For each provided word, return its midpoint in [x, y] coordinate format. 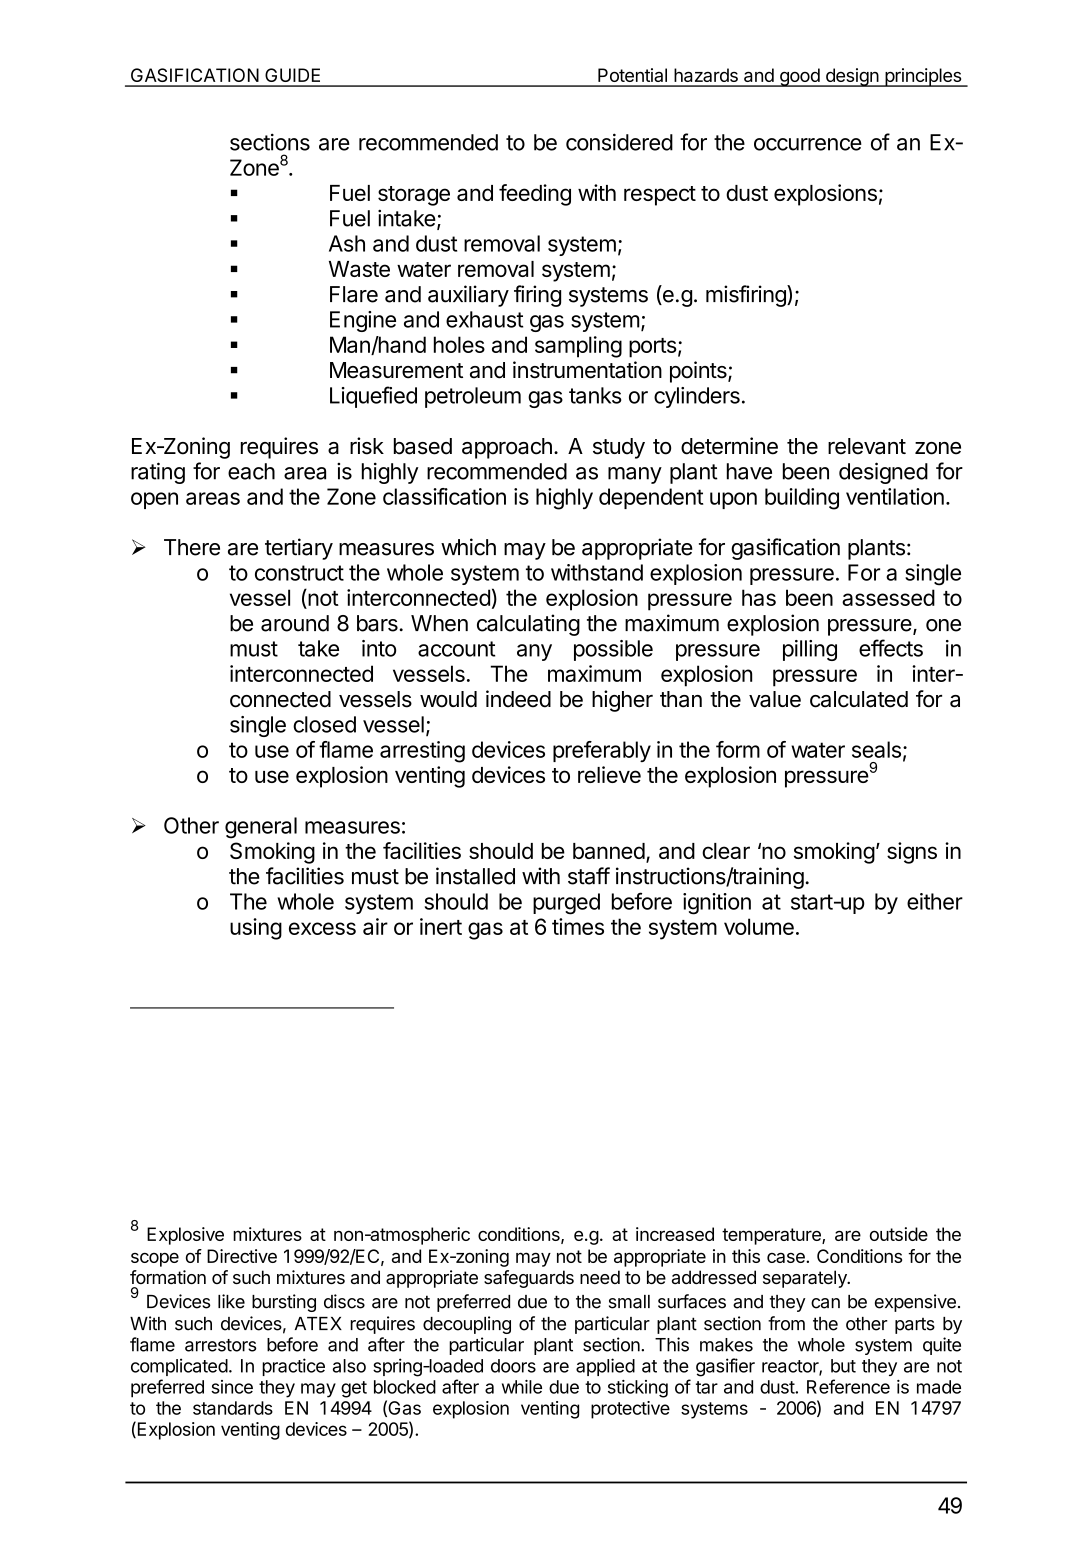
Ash [347, 243]
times [578, 926]
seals [876, 749]
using [256, 929]
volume [759, 926]
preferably [602, 751]
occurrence [808, 144]
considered [619, 142]
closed [324, 724]
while [522, 1387]
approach [507, 448]
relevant [867, 446]
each [251, 471]
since [232, 1387]
